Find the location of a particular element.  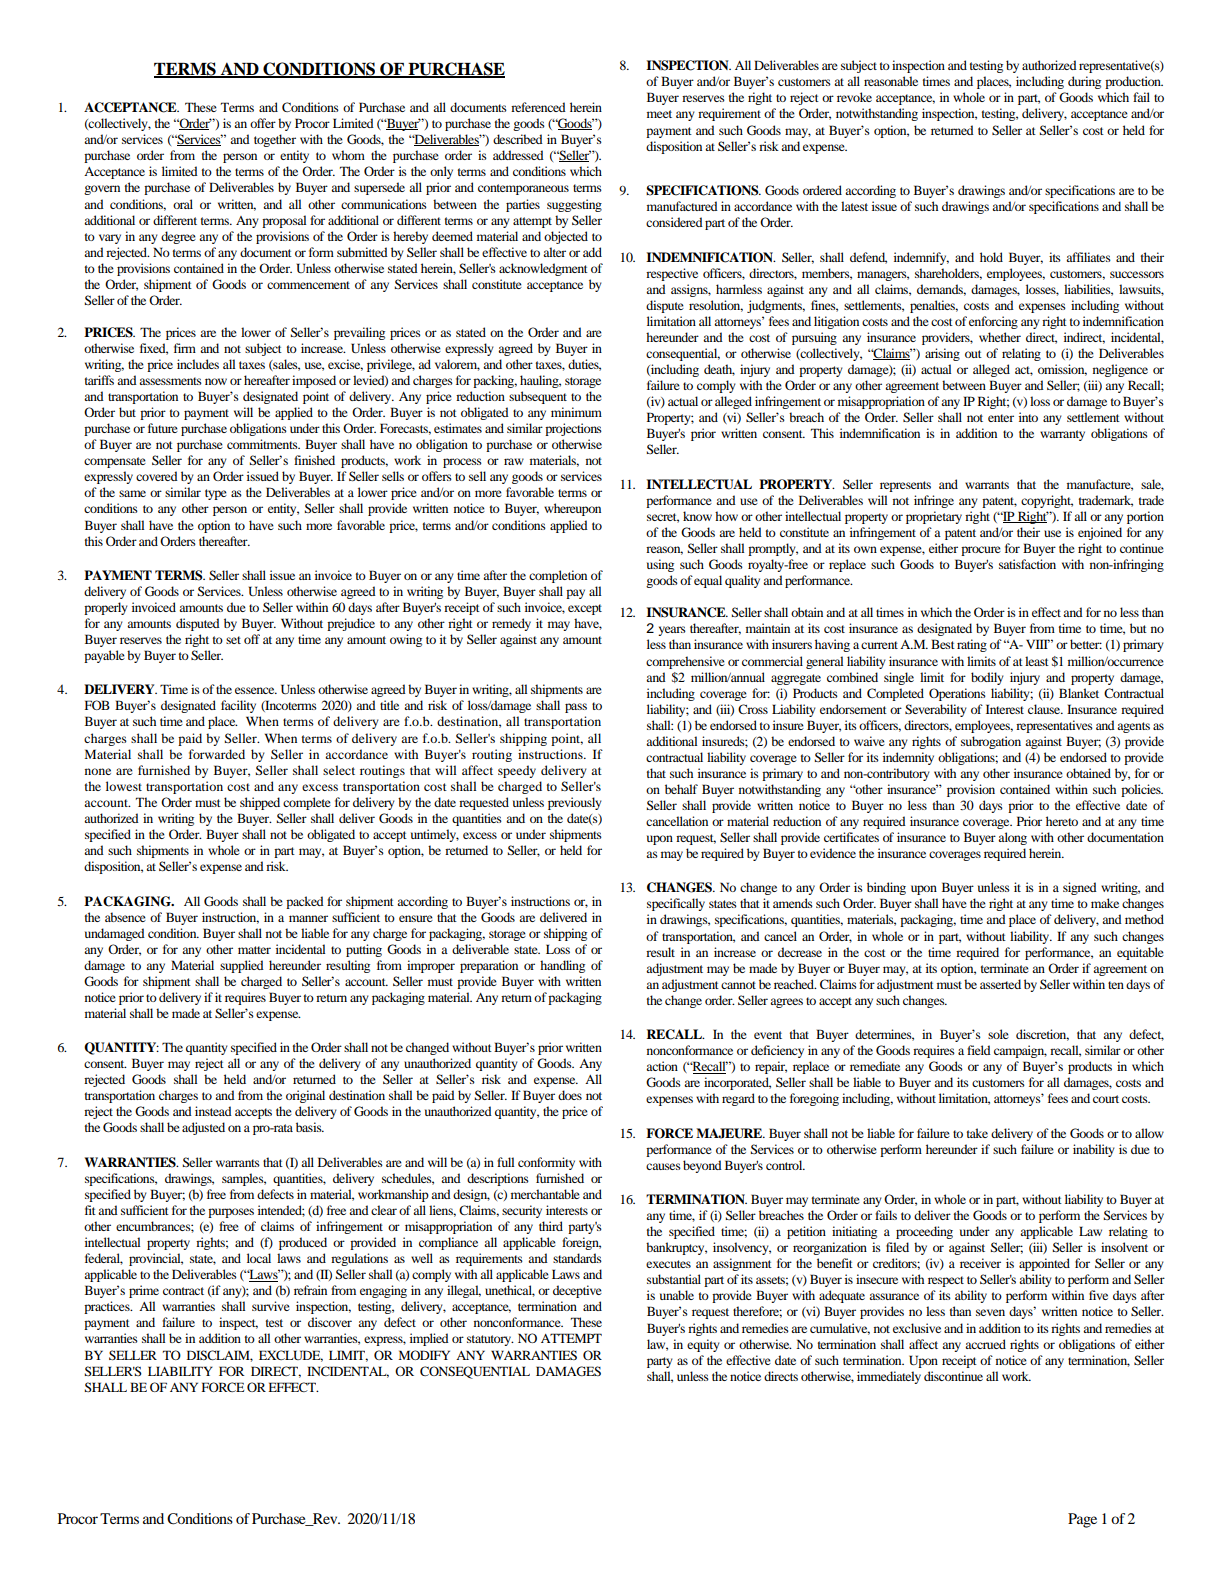

EXCLUDE is located at coordinates (291, 1356).
